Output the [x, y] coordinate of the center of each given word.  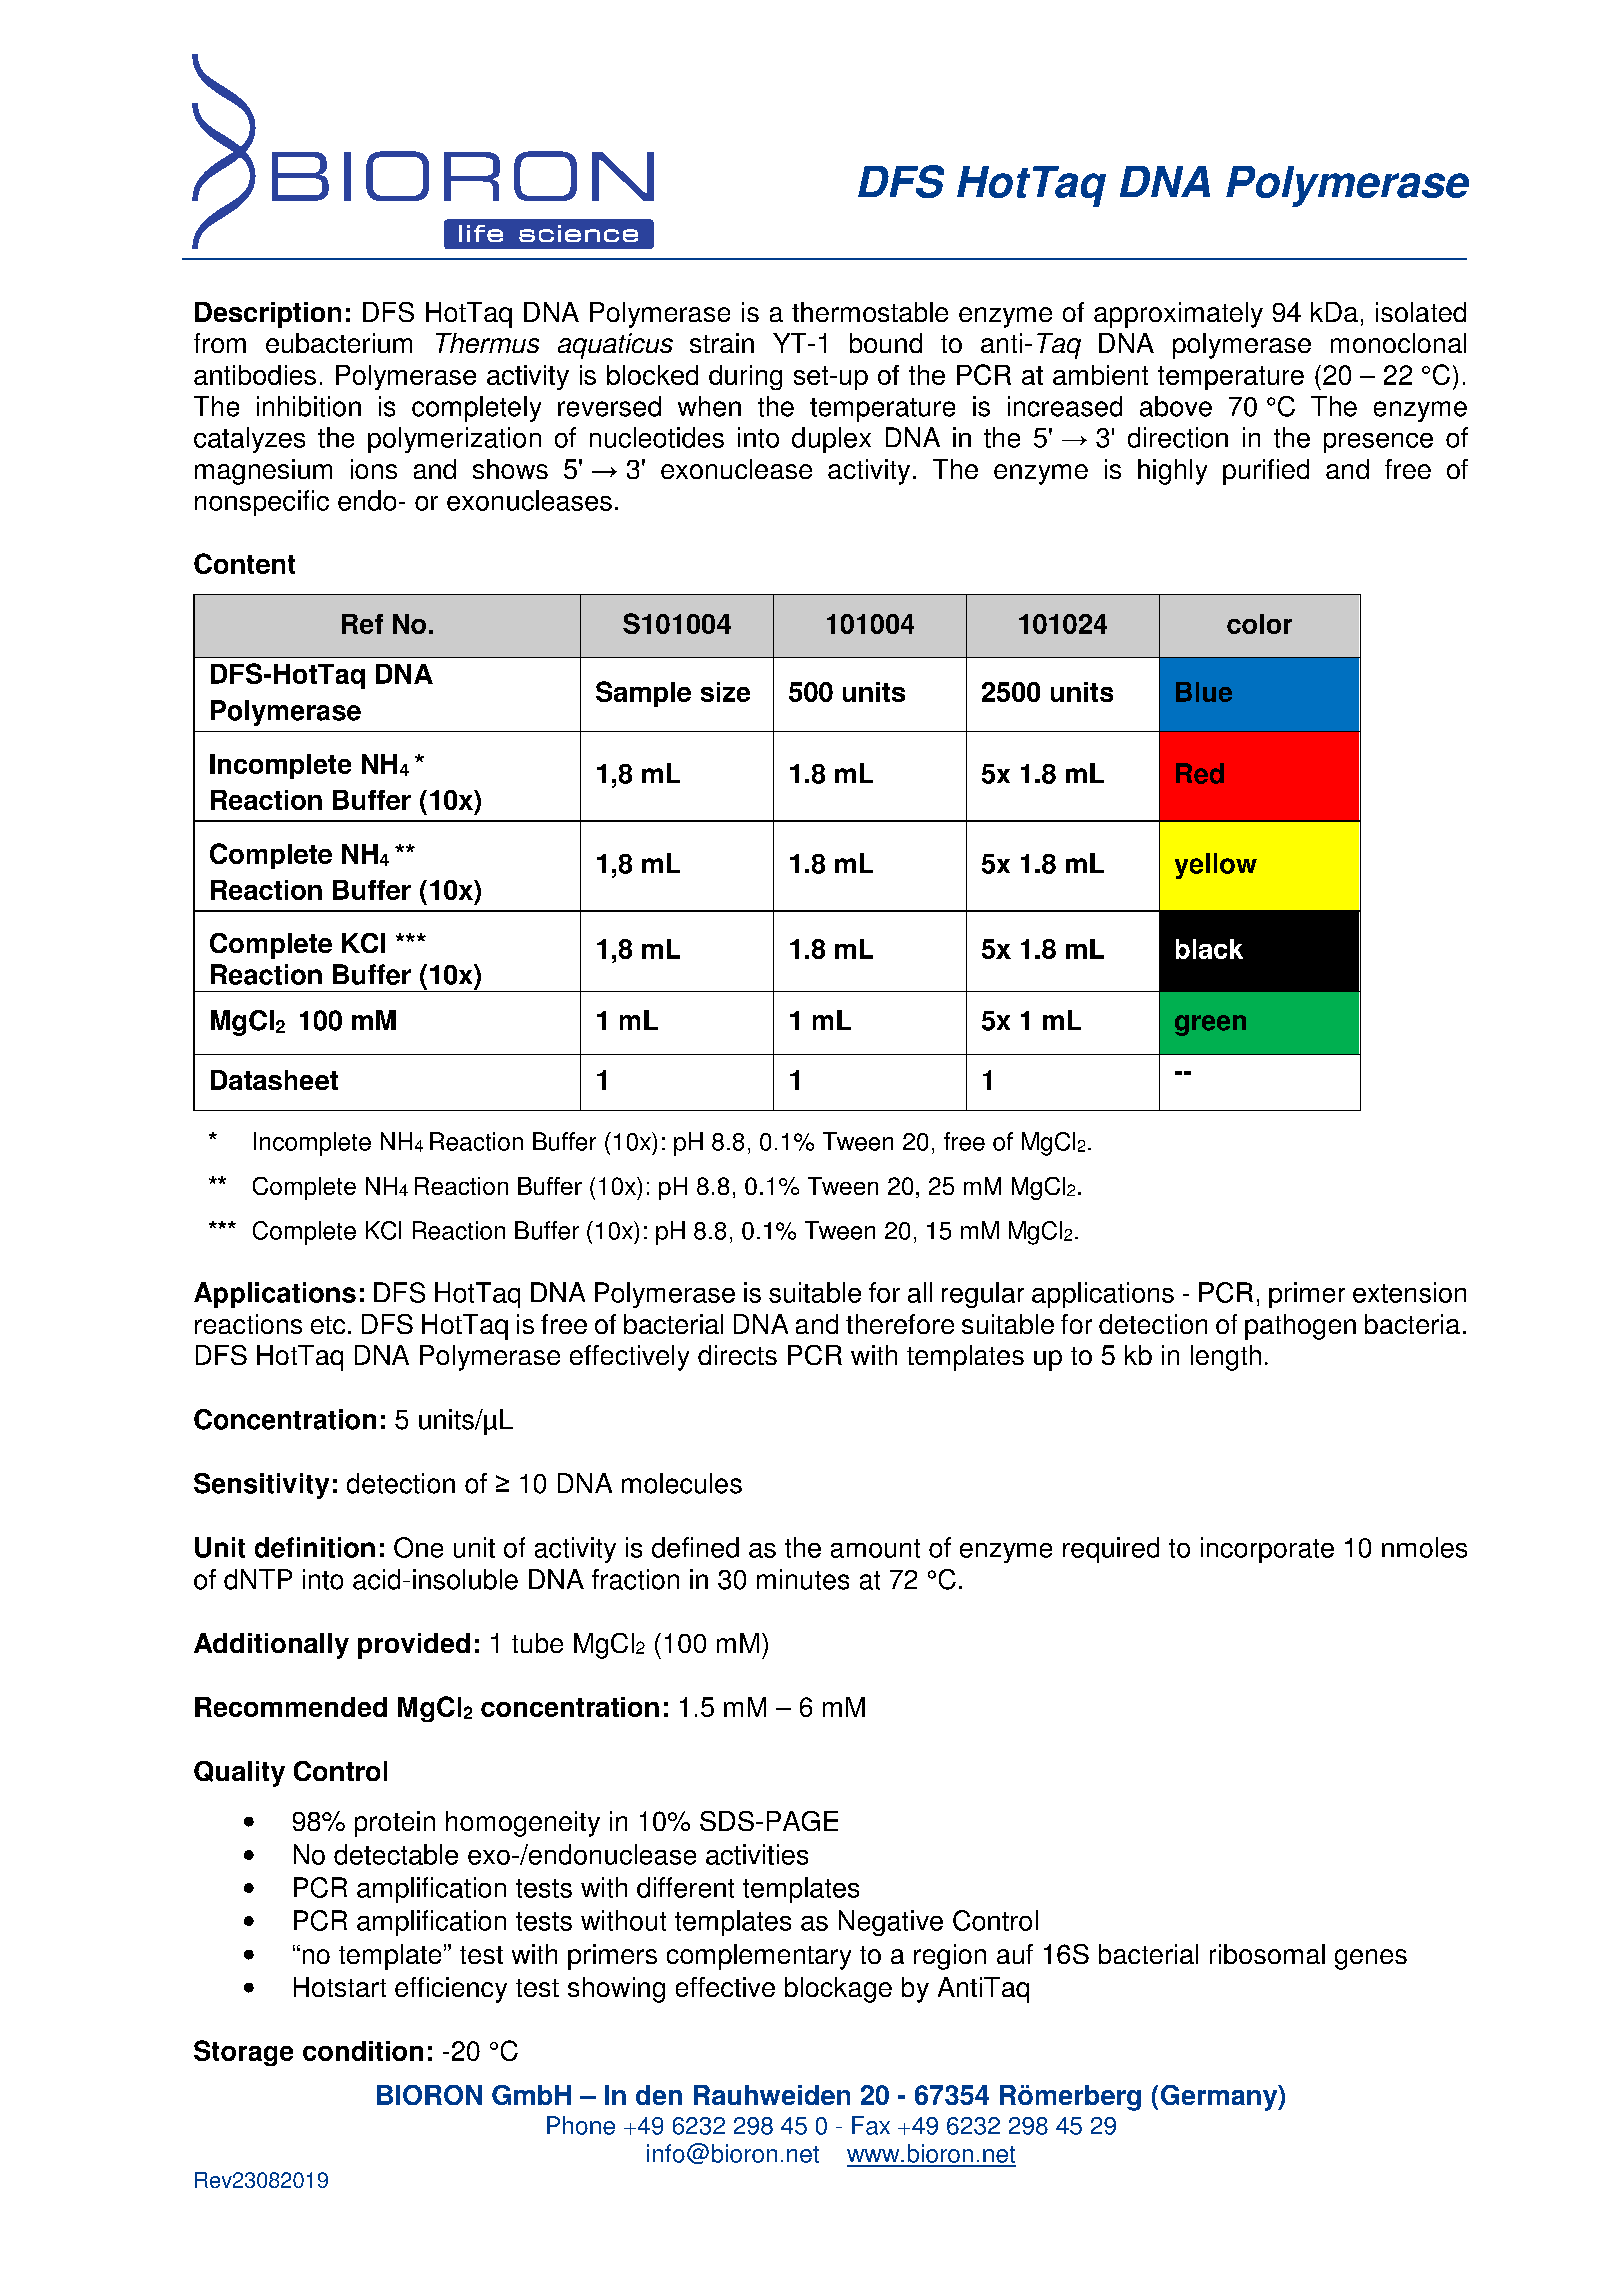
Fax [871, 2125]
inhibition [309, 406]
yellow [1216, 866]
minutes [803, 1579]
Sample [643, 694]
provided [414, 1646]
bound [886, 343]
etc [328, 1325]
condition [363, 2051]
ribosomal [1267, 1954]
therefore [900, 1324]
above [1176, 406]
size [725, 692]
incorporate [1267, 1550]
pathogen [1300, 1327]
